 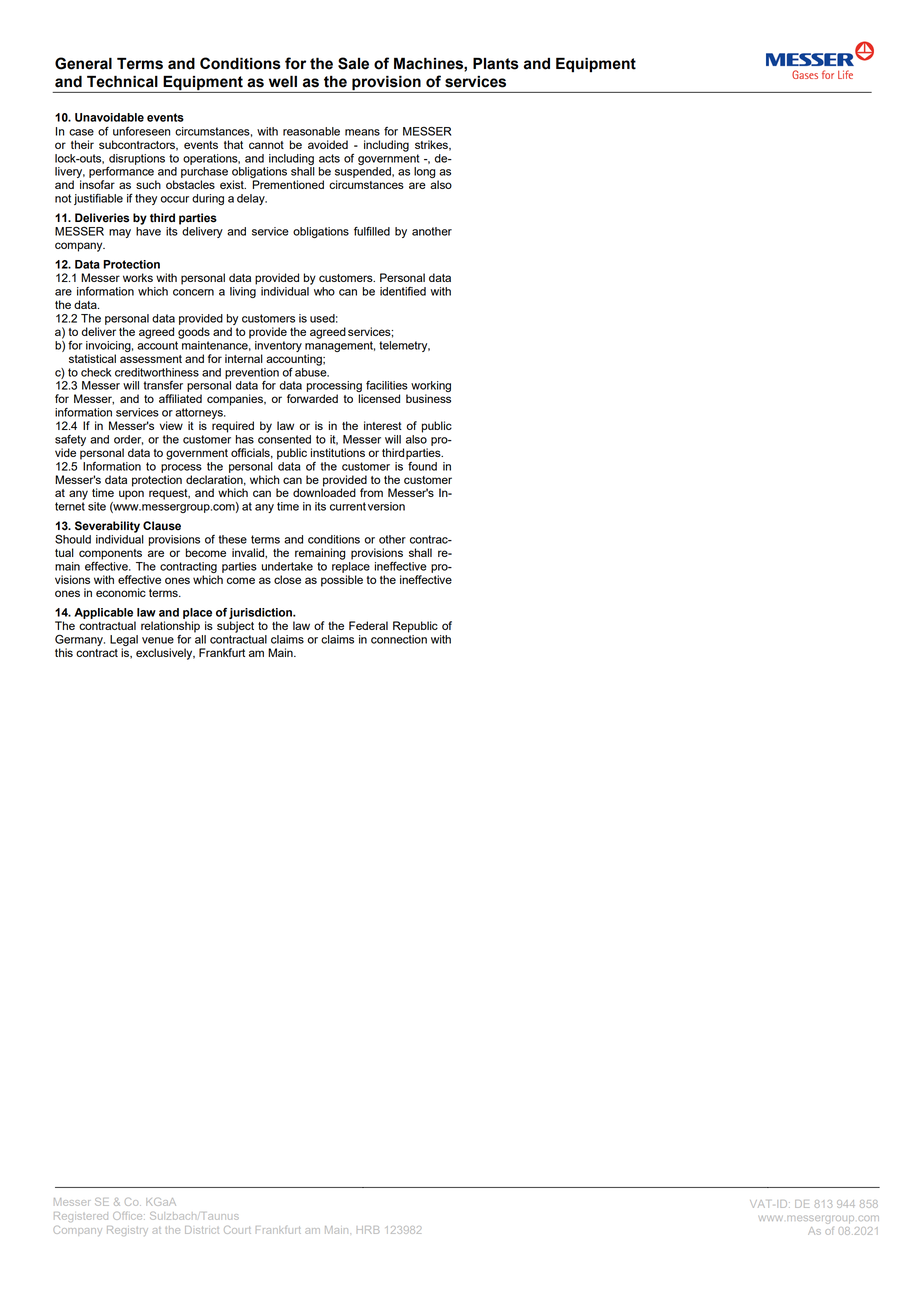 I want to click on working, so click(x=431, y=388).
